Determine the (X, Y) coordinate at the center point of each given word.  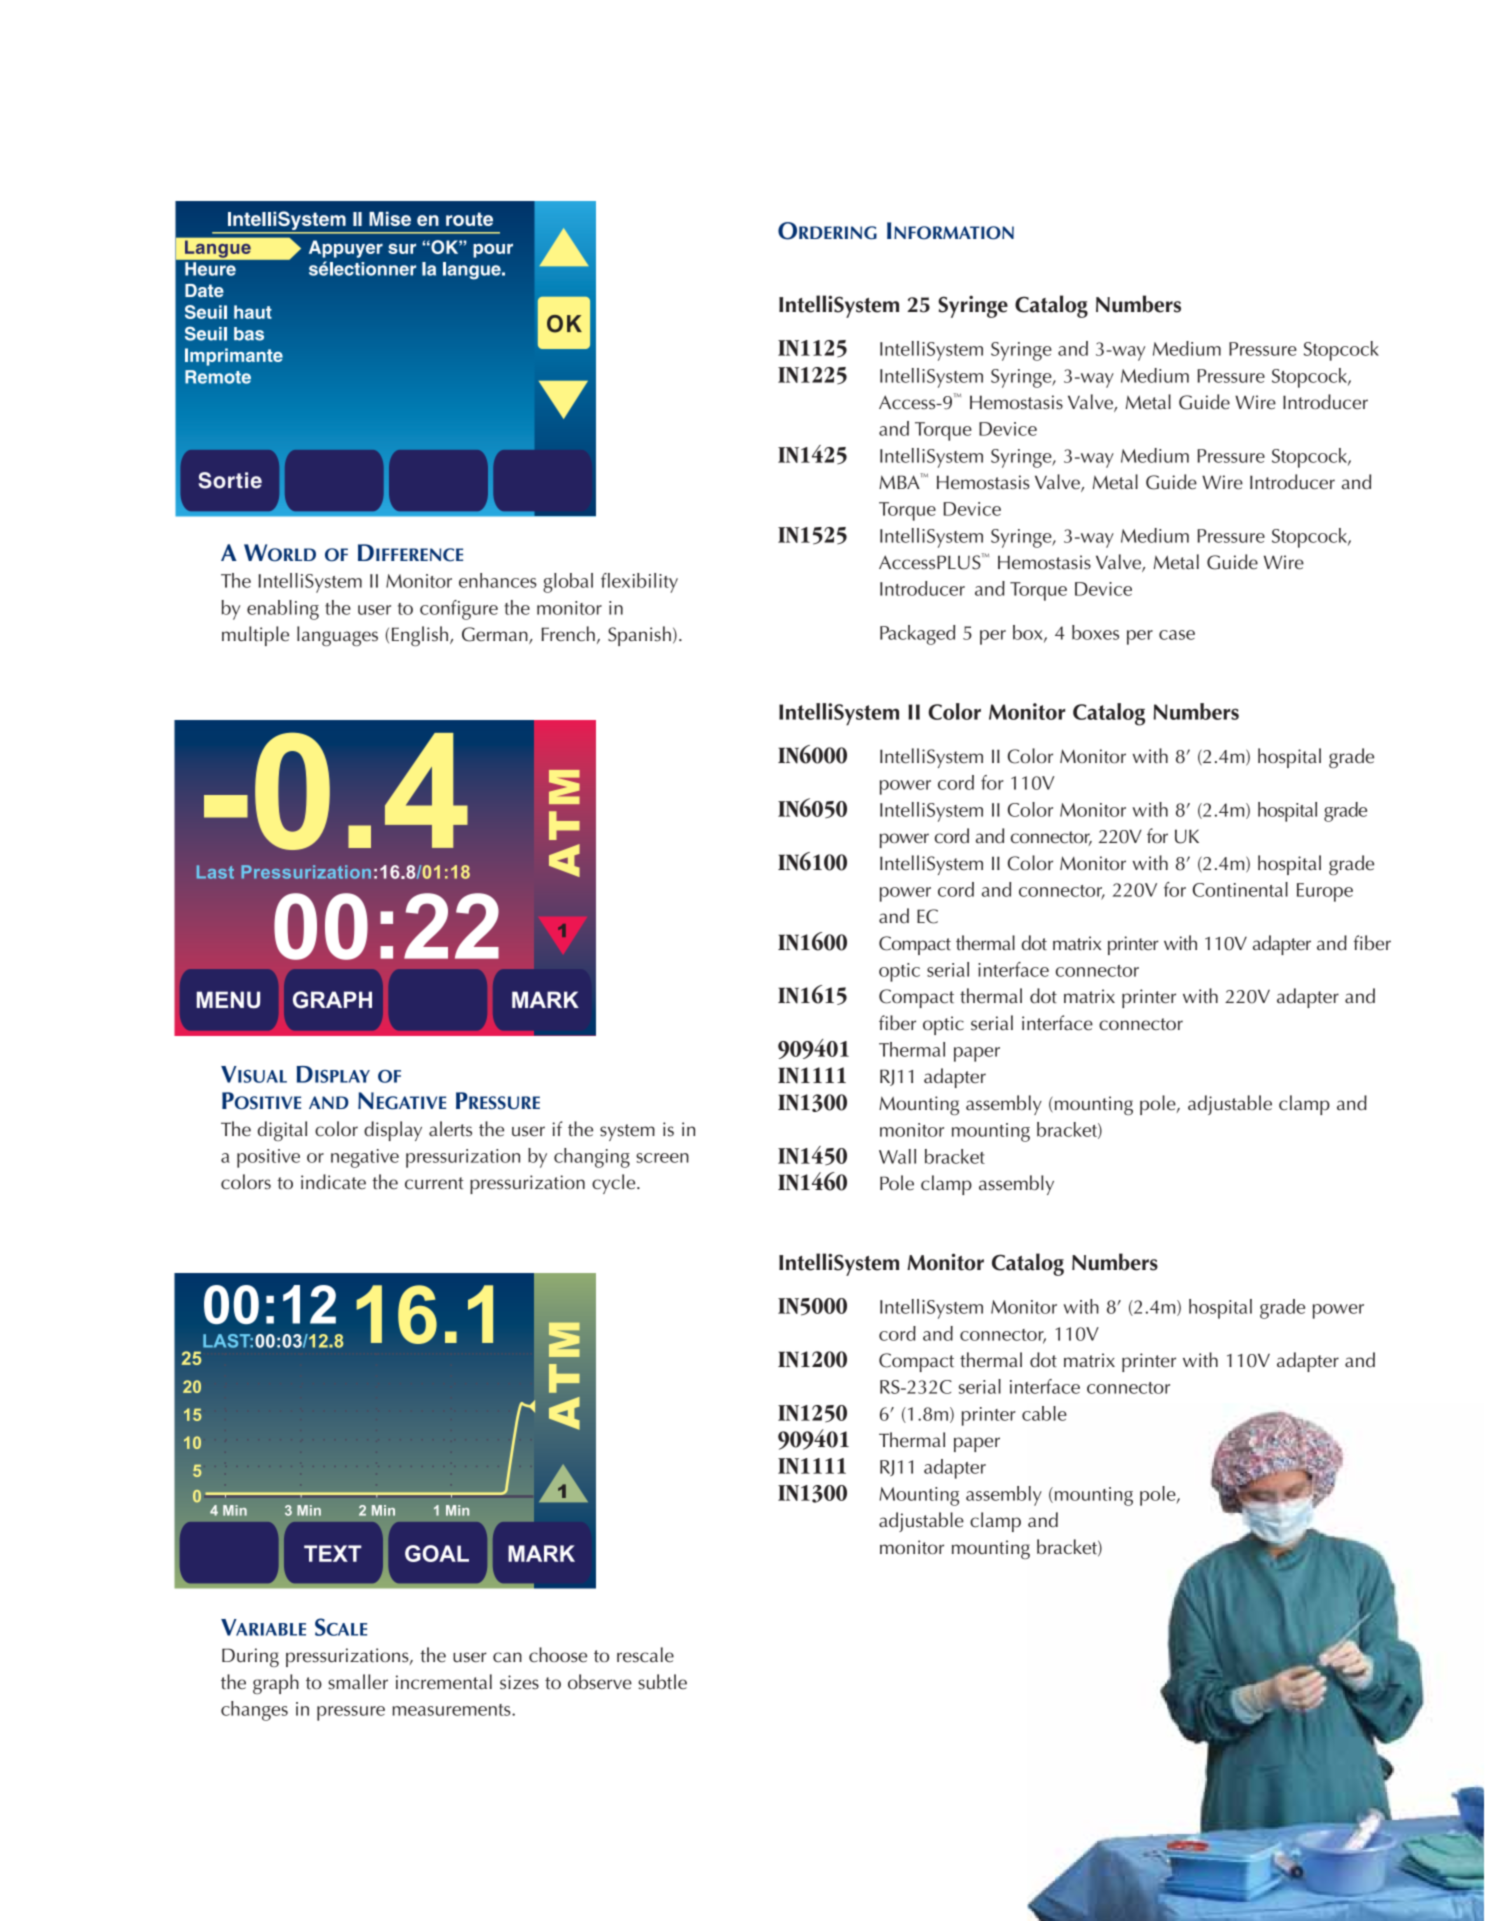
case (1177, 635)
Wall (897, 1156)
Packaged (917, 635)
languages (337, 636)
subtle (662, 1682)
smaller (358, 1682)
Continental (1240, 889)
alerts (450, 1129)
